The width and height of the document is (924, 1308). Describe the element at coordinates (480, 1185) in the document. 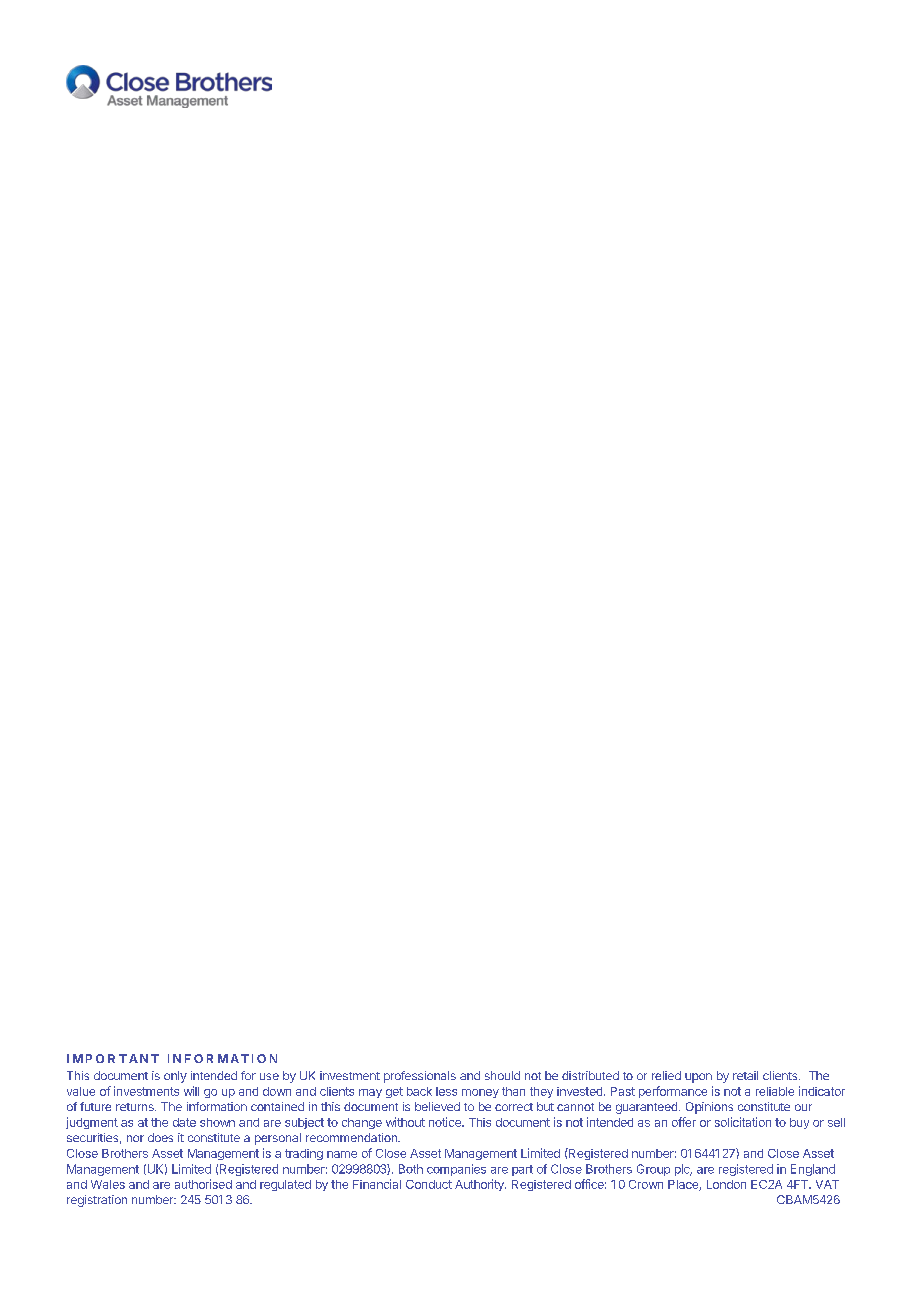

I see `Authority` at that location.
